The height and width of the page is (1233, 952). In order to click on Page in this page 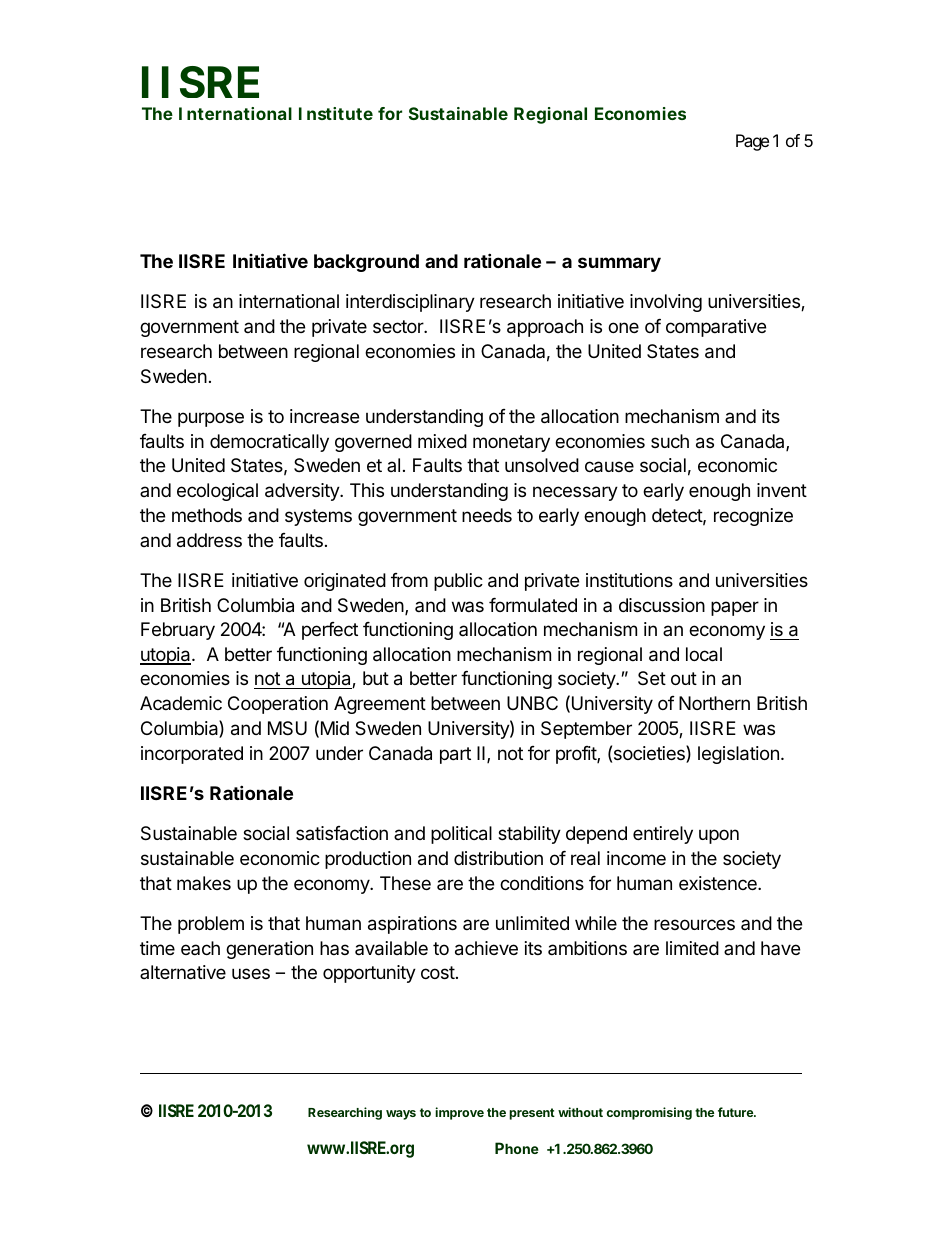, I will do `click(752, 142)`.
